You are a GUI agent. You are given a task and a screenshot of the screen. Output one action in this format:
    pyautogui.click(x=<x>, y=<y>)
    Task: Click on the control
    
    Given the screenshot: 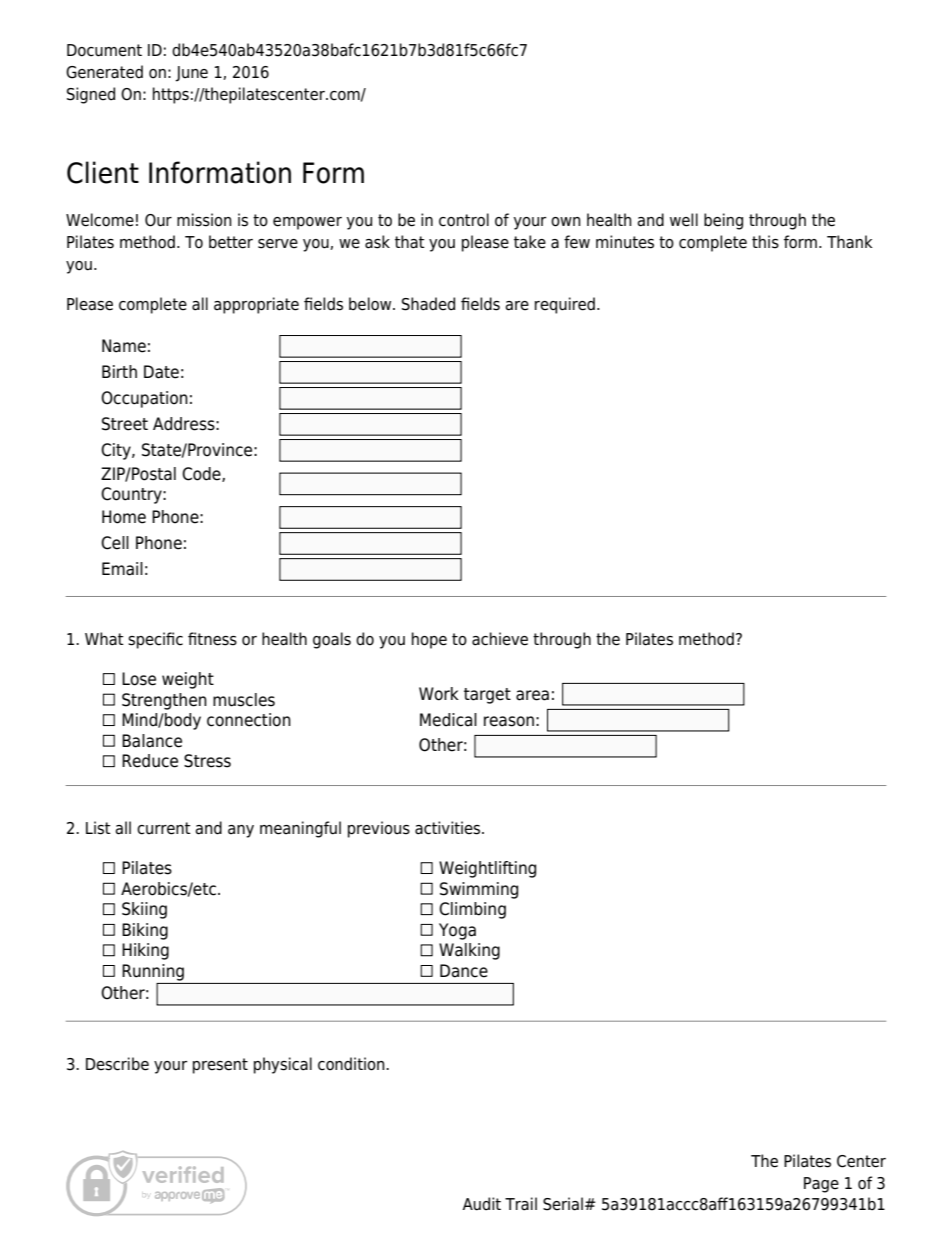 What is the action you would take?
    pyautogui.click(x=464, y=220)
